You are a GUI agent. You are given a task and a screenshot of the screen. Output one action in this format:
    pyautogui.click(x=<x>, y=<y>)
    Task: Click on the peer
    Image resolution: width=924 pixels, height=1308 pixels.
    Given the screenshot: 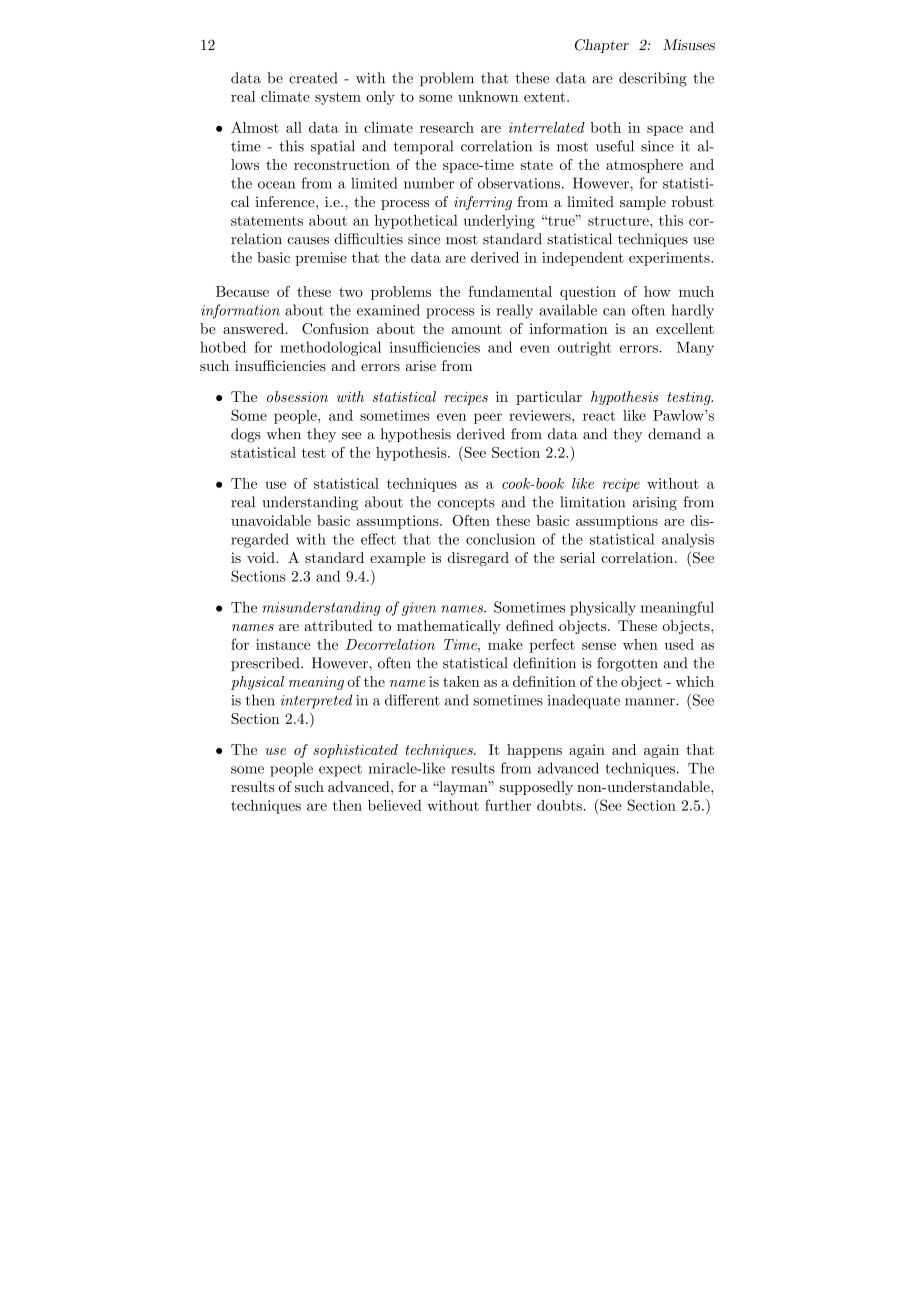 What is the action you would take?
    pyautogui.click(x=488, y=418)
